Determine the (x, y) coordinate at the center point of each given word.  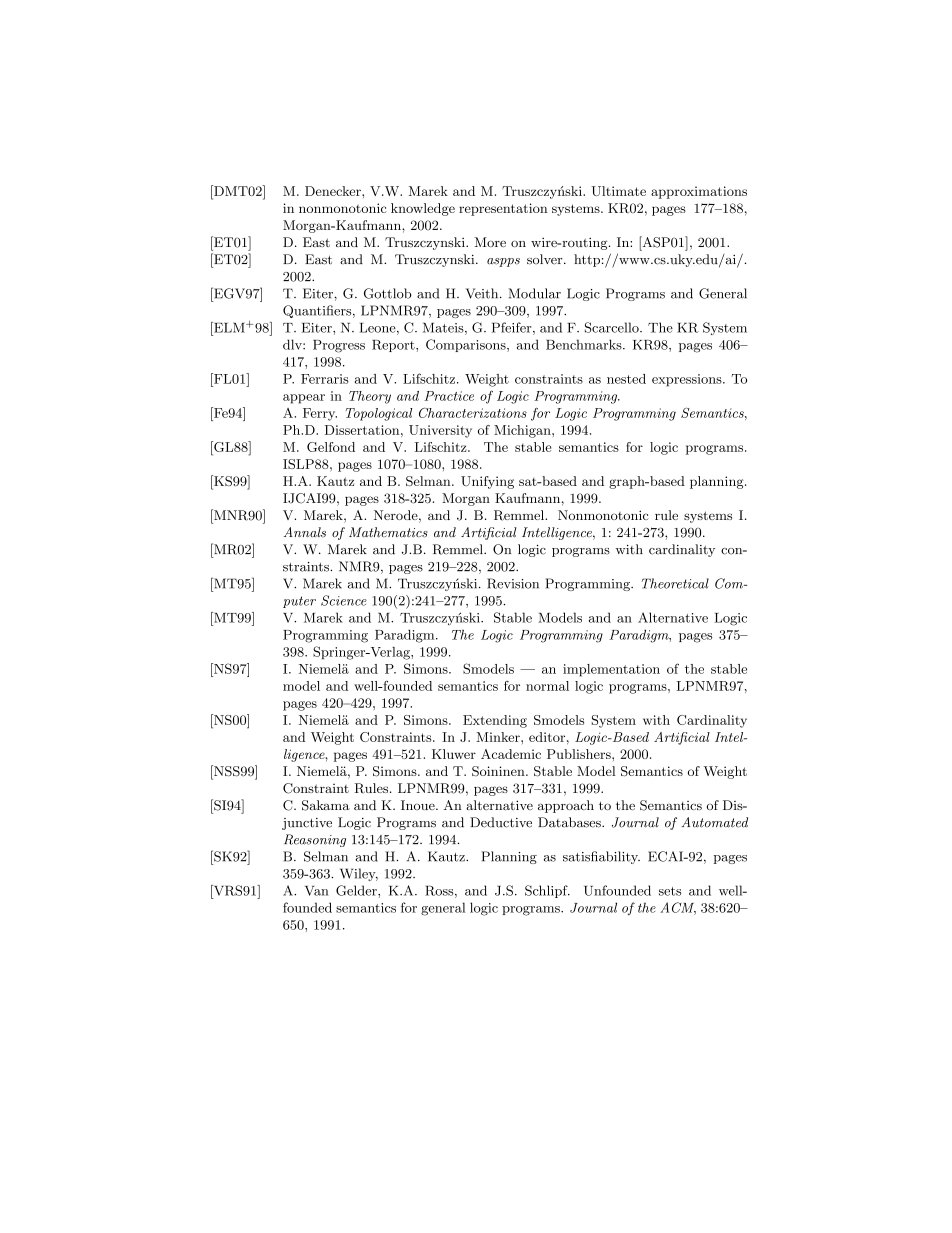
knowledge (423, 209)
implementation (611, 670)
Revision (513, 583)
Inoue (419, 805)
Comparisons (467, 345)
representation (503, 209)
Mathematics (388, 532)
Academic (511, 754)
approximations (699, 192)
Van (317, 891)
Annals (305, 532)
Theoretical (675, 583)
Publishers (580, 754)
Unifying (487, 482)
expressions (688, 380)
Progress (339, 346)
